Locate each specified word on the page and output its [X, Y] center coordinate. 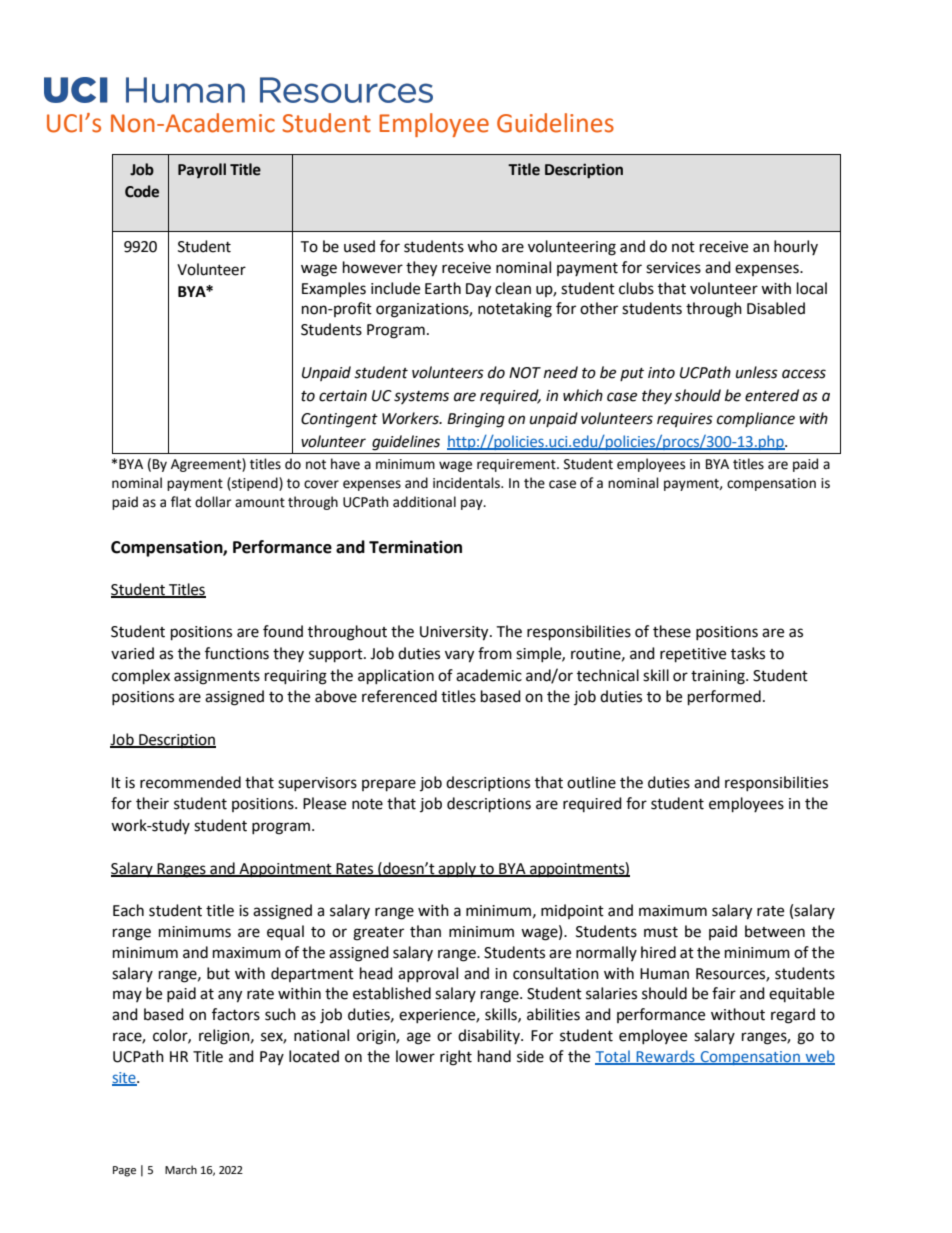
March [181, 1169]
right [456, 1058]
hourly [796, 247]
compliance [756, 419]
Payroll [202, 170]
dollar [213, 502]
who [482, 246]
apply [457, 869]
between [775, 931]
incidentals [467, 483]
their [152, 803]
